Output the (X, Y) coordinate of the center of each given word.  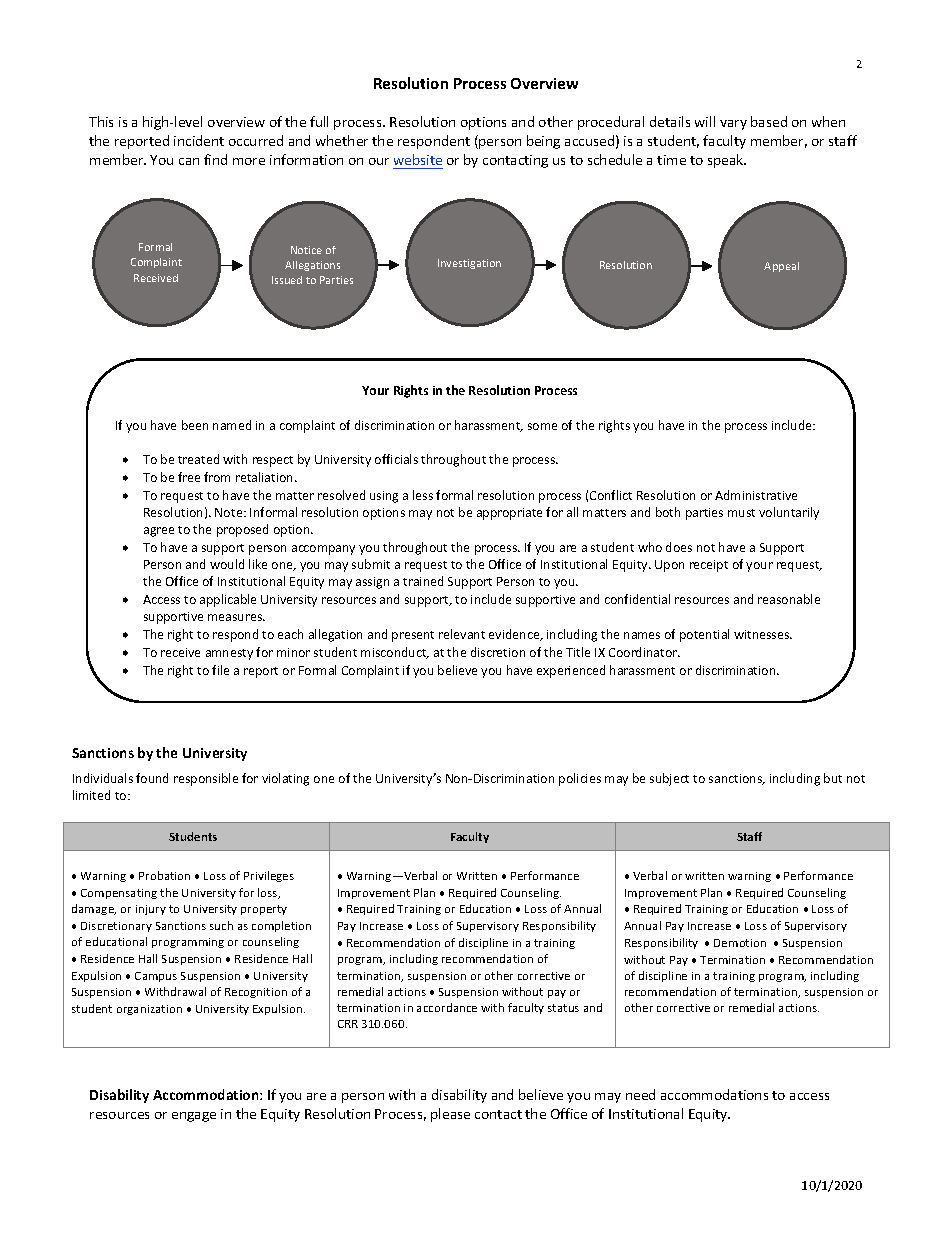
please (450, 1115)
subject (669, 779)
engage (194, 1117)
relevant (462, 634)
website (418, 159)
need (640, 1094)
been (195, 425)
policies (580, 779)
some (542, 426)
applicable (228, 600)
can (189, 161)
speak (727, 161)
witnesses (763, 634)
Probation (164, 875)
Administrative (756, 495)
